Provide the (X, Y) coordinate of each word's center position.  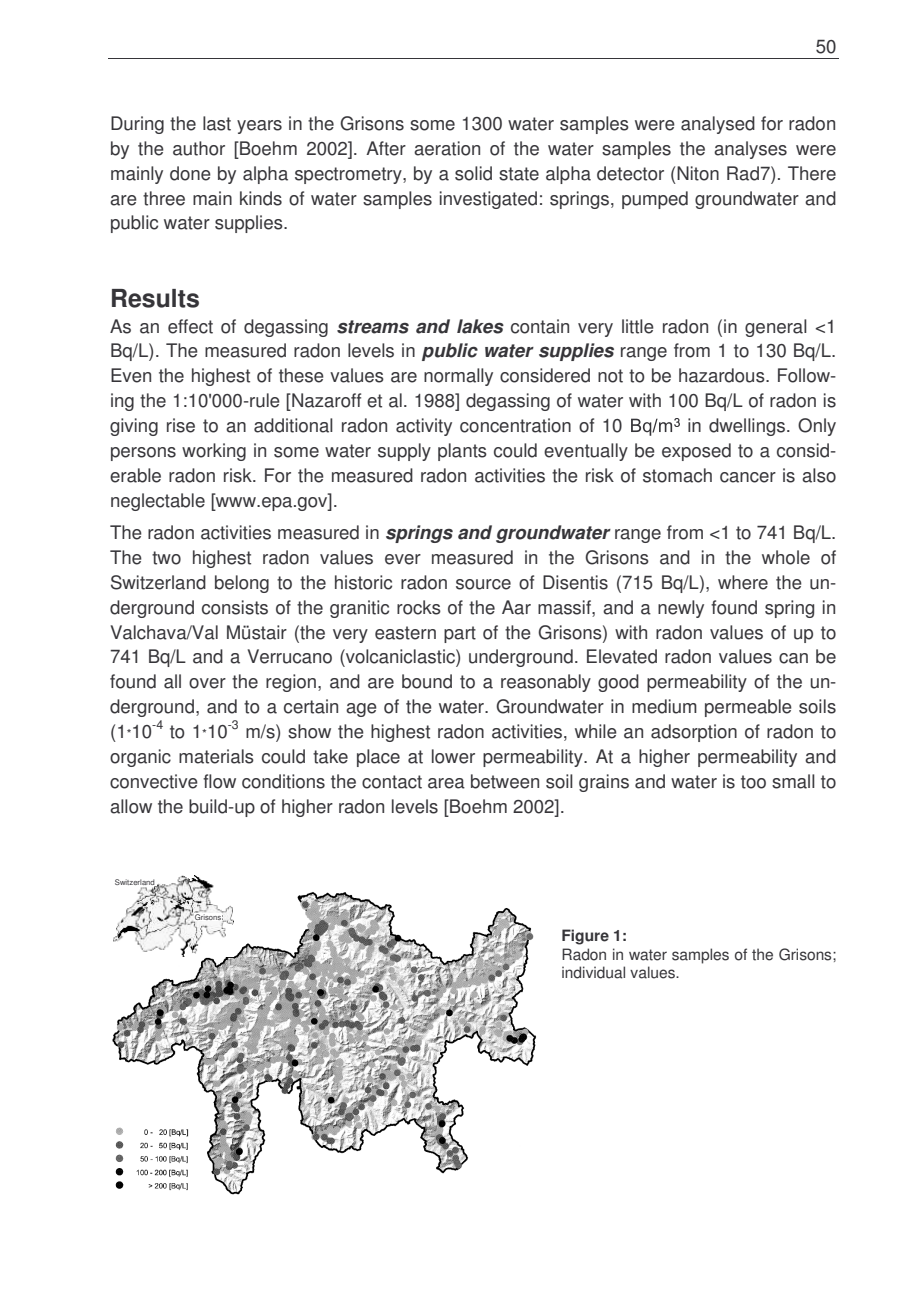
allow (131, 806)
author (199, 148)
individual (593, 972)
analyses (750, 150)
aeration (447, 148)
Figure (585, 937)
